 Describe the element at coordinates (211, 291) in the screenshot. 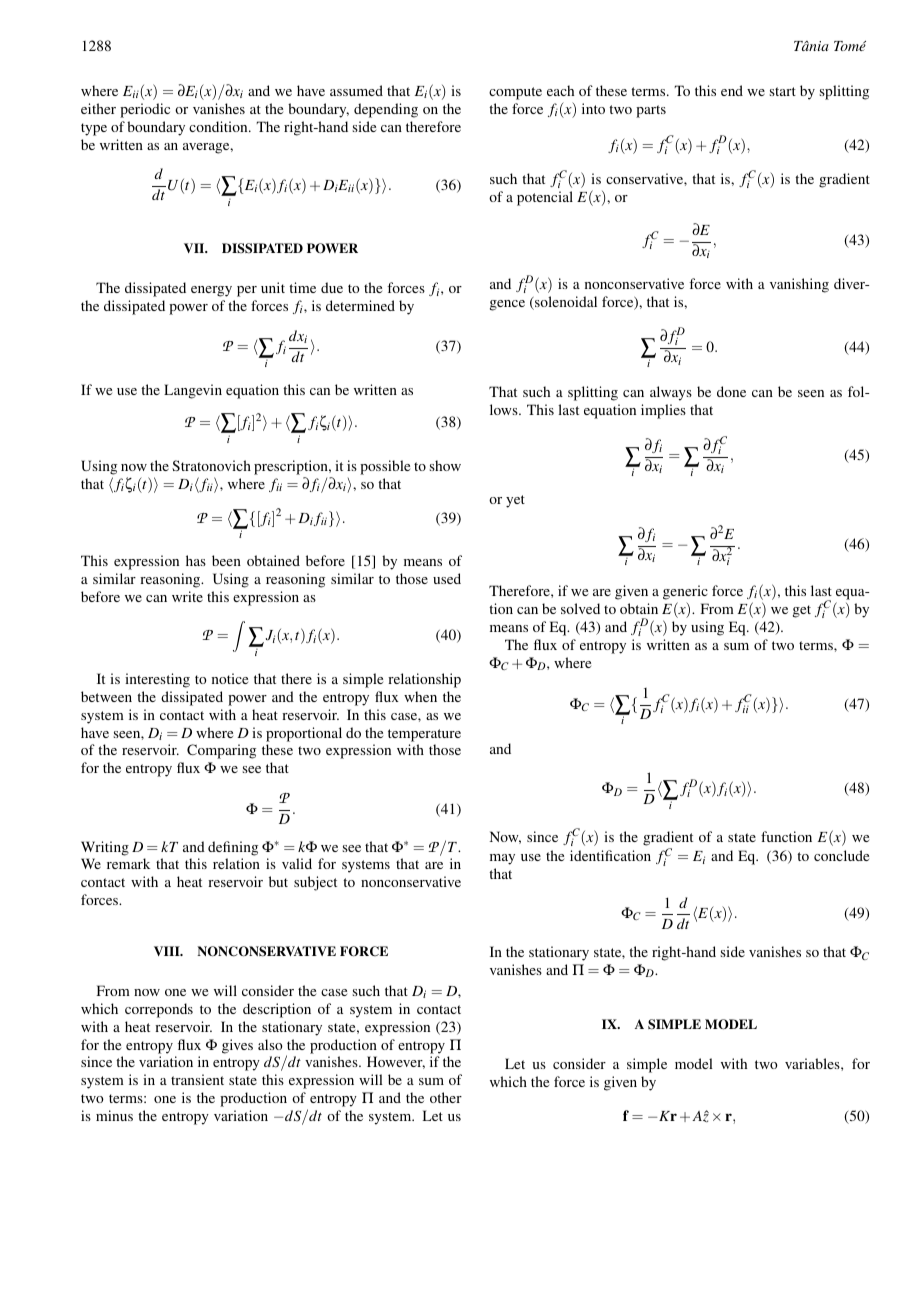

I see `energy` at that location.
